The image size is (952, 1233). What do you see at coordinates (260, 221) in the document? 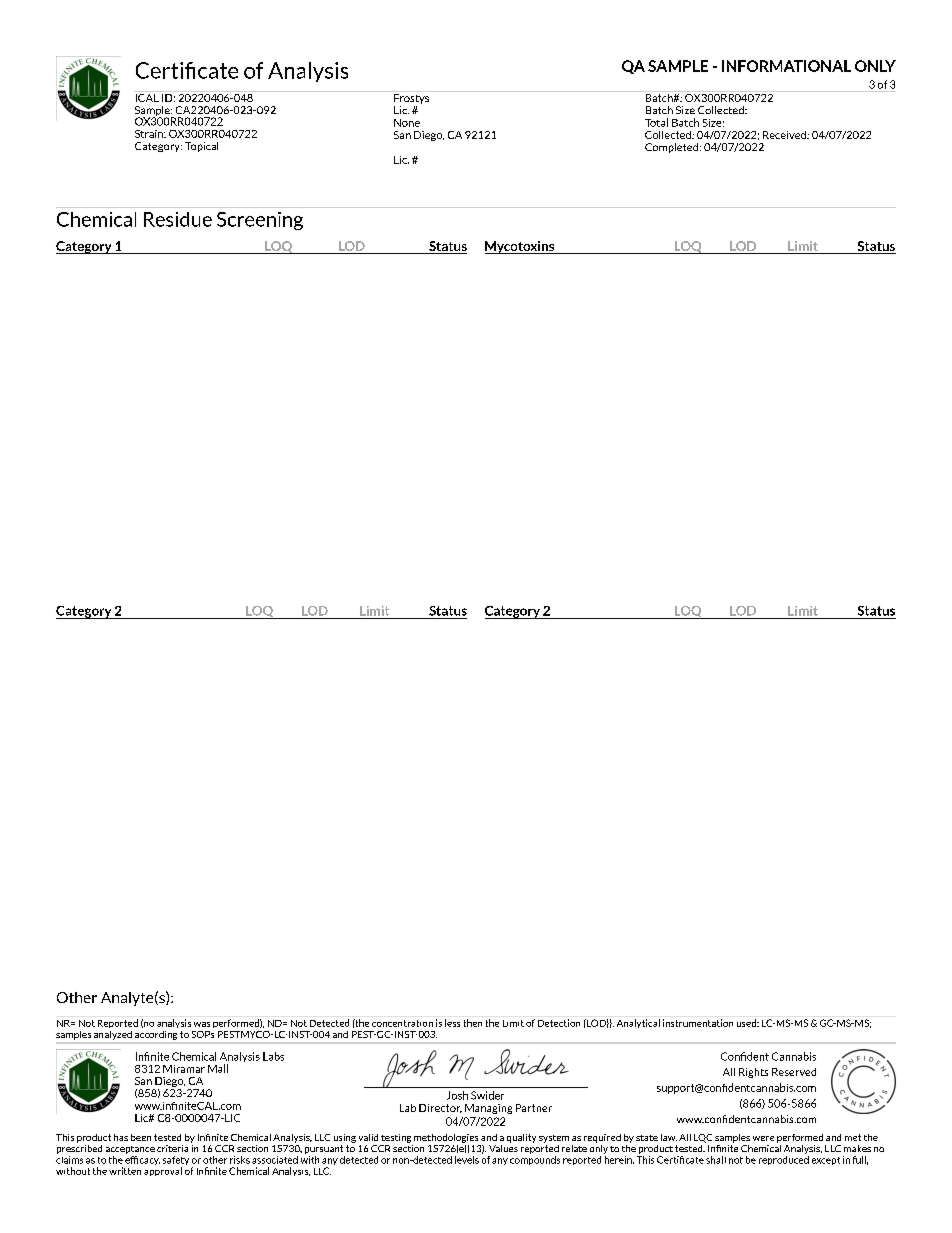
I see `Screening` at bounding box center [260, 221].
